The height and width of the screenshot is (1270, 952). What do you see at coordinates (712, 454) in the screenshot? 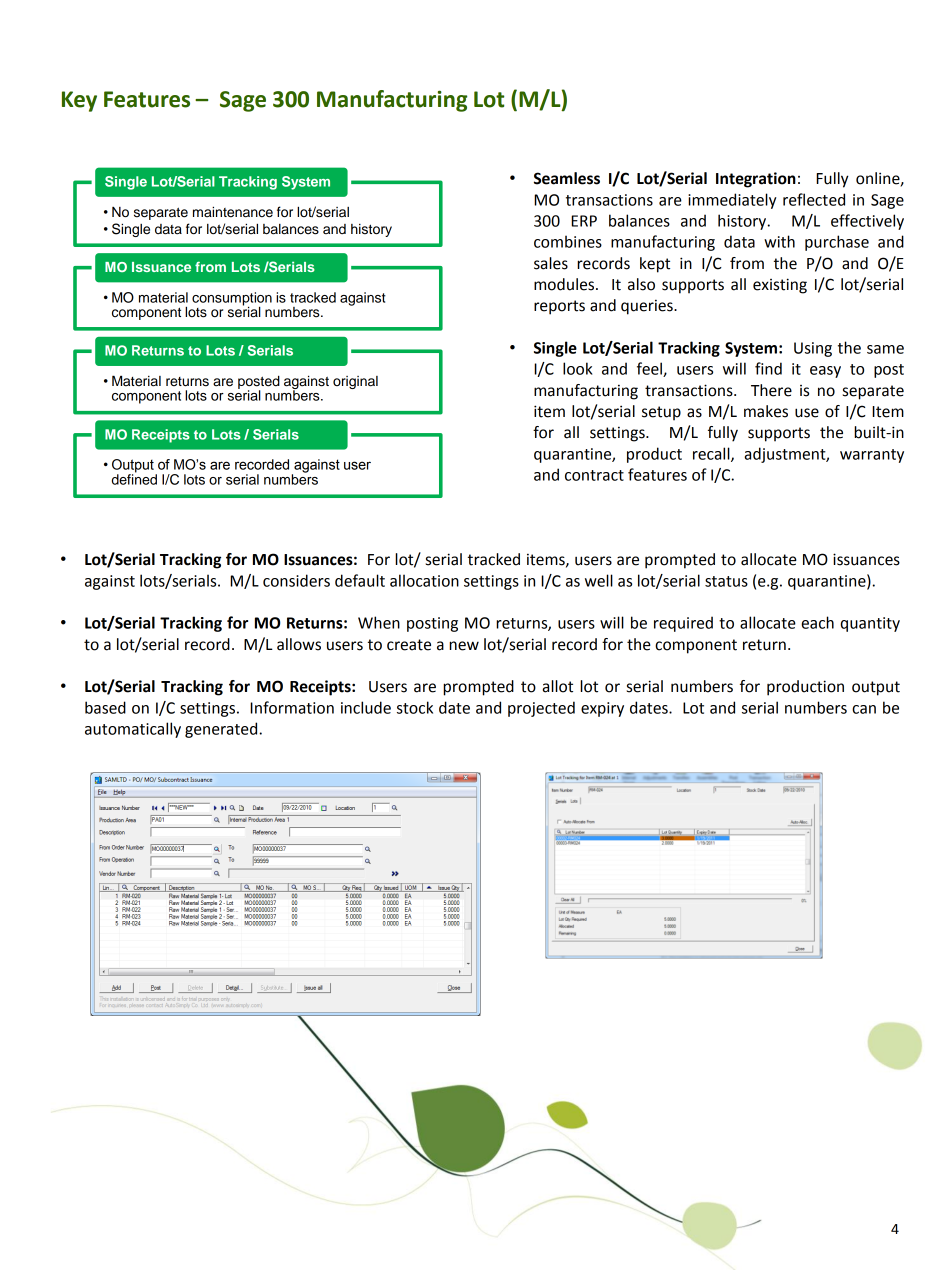
I see `recall` at bounding box center [712, 454].
